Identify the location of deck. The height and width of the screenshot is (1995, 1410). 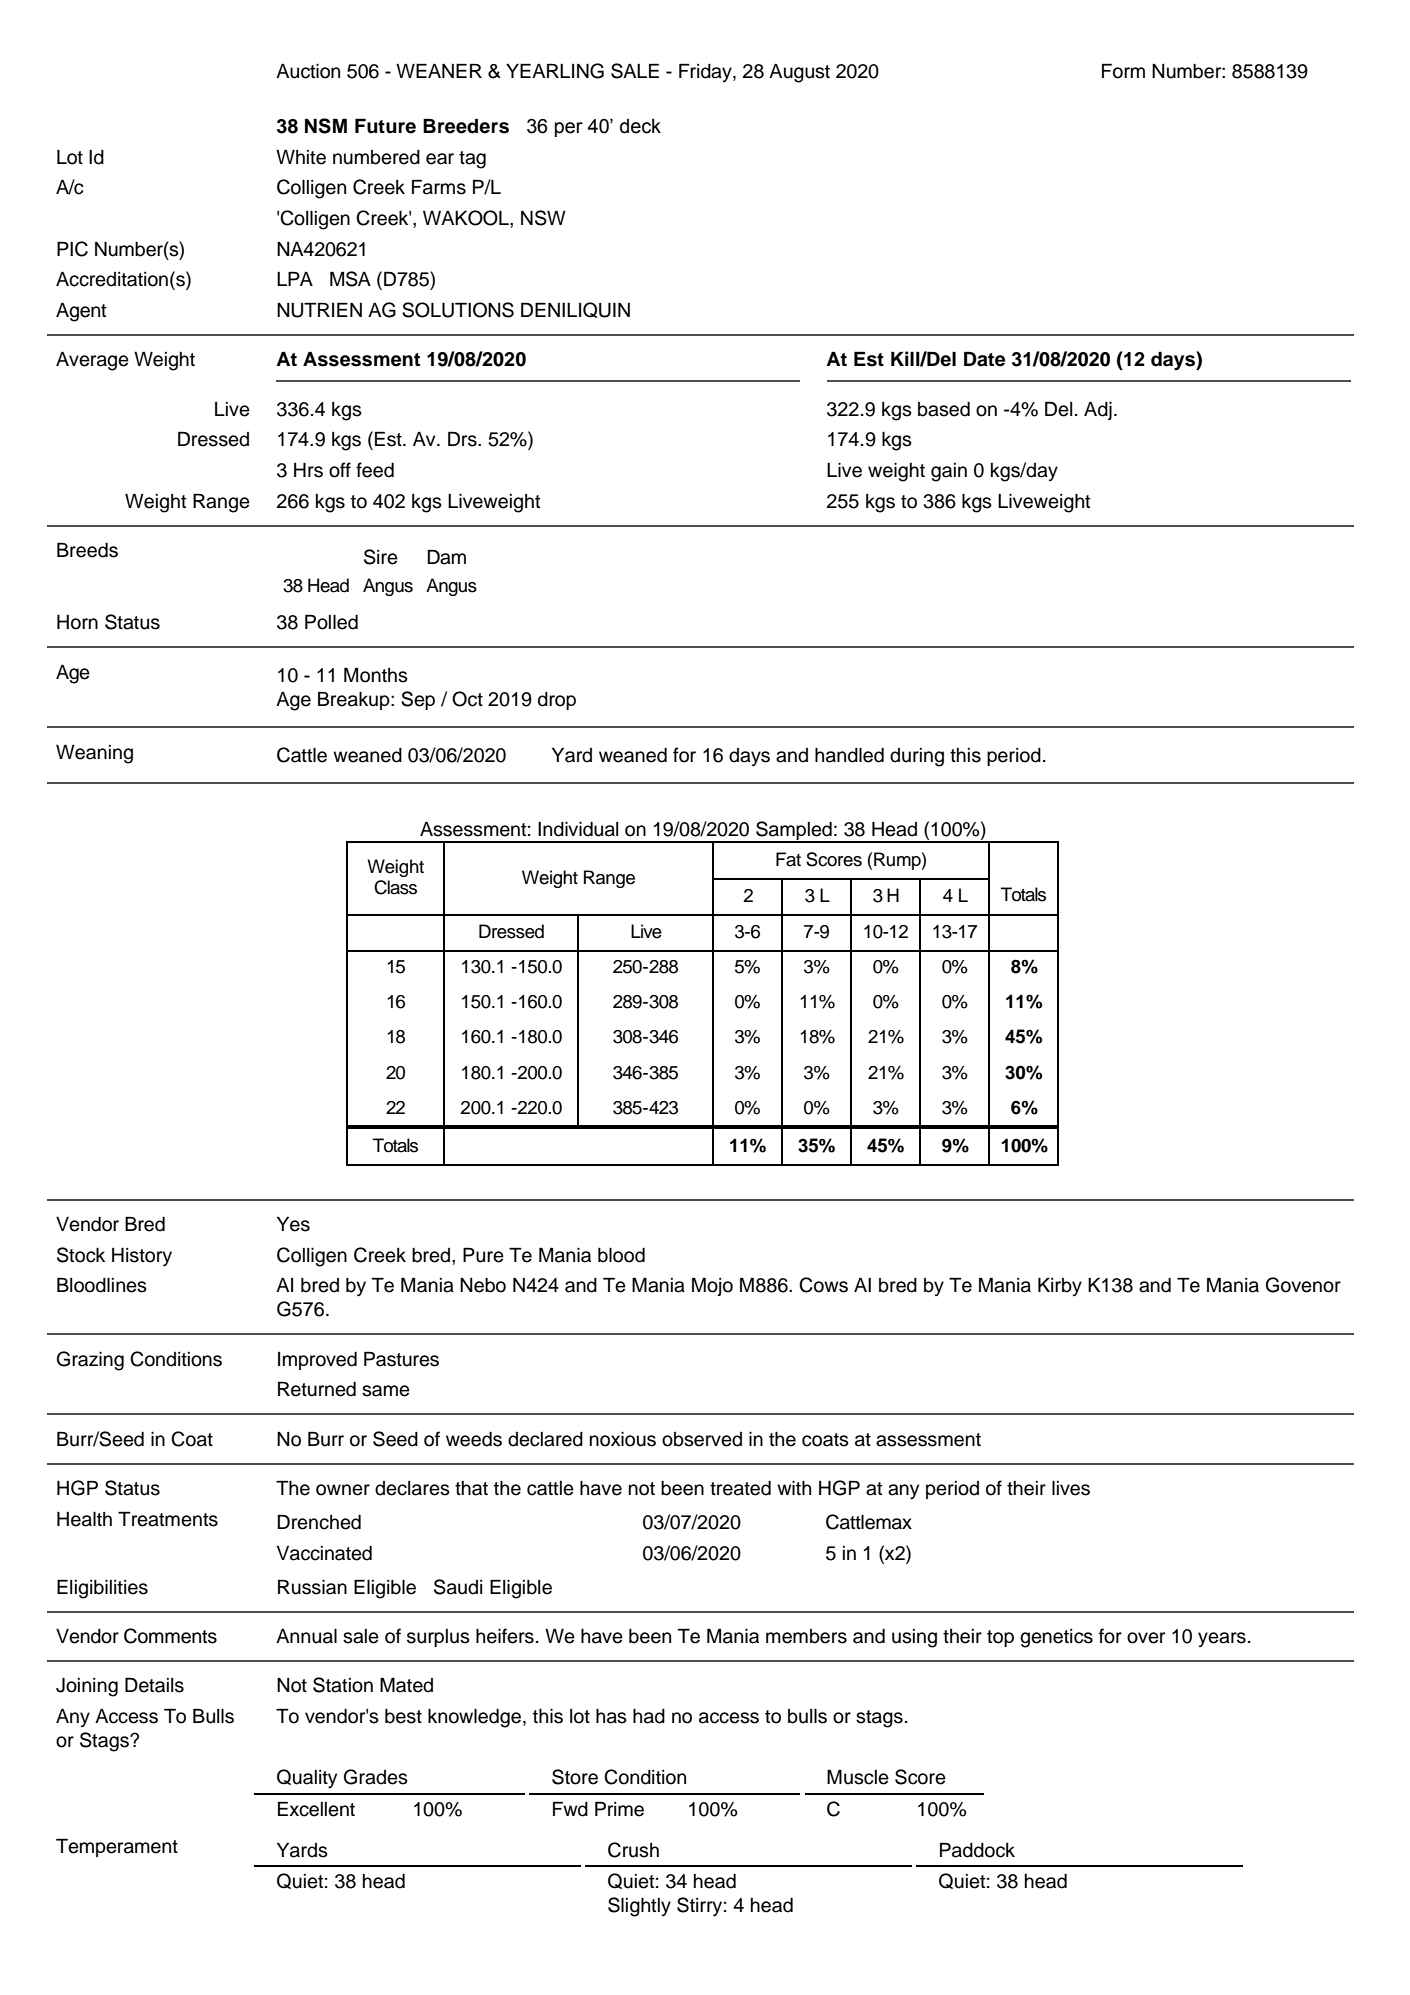
(640, 126).
